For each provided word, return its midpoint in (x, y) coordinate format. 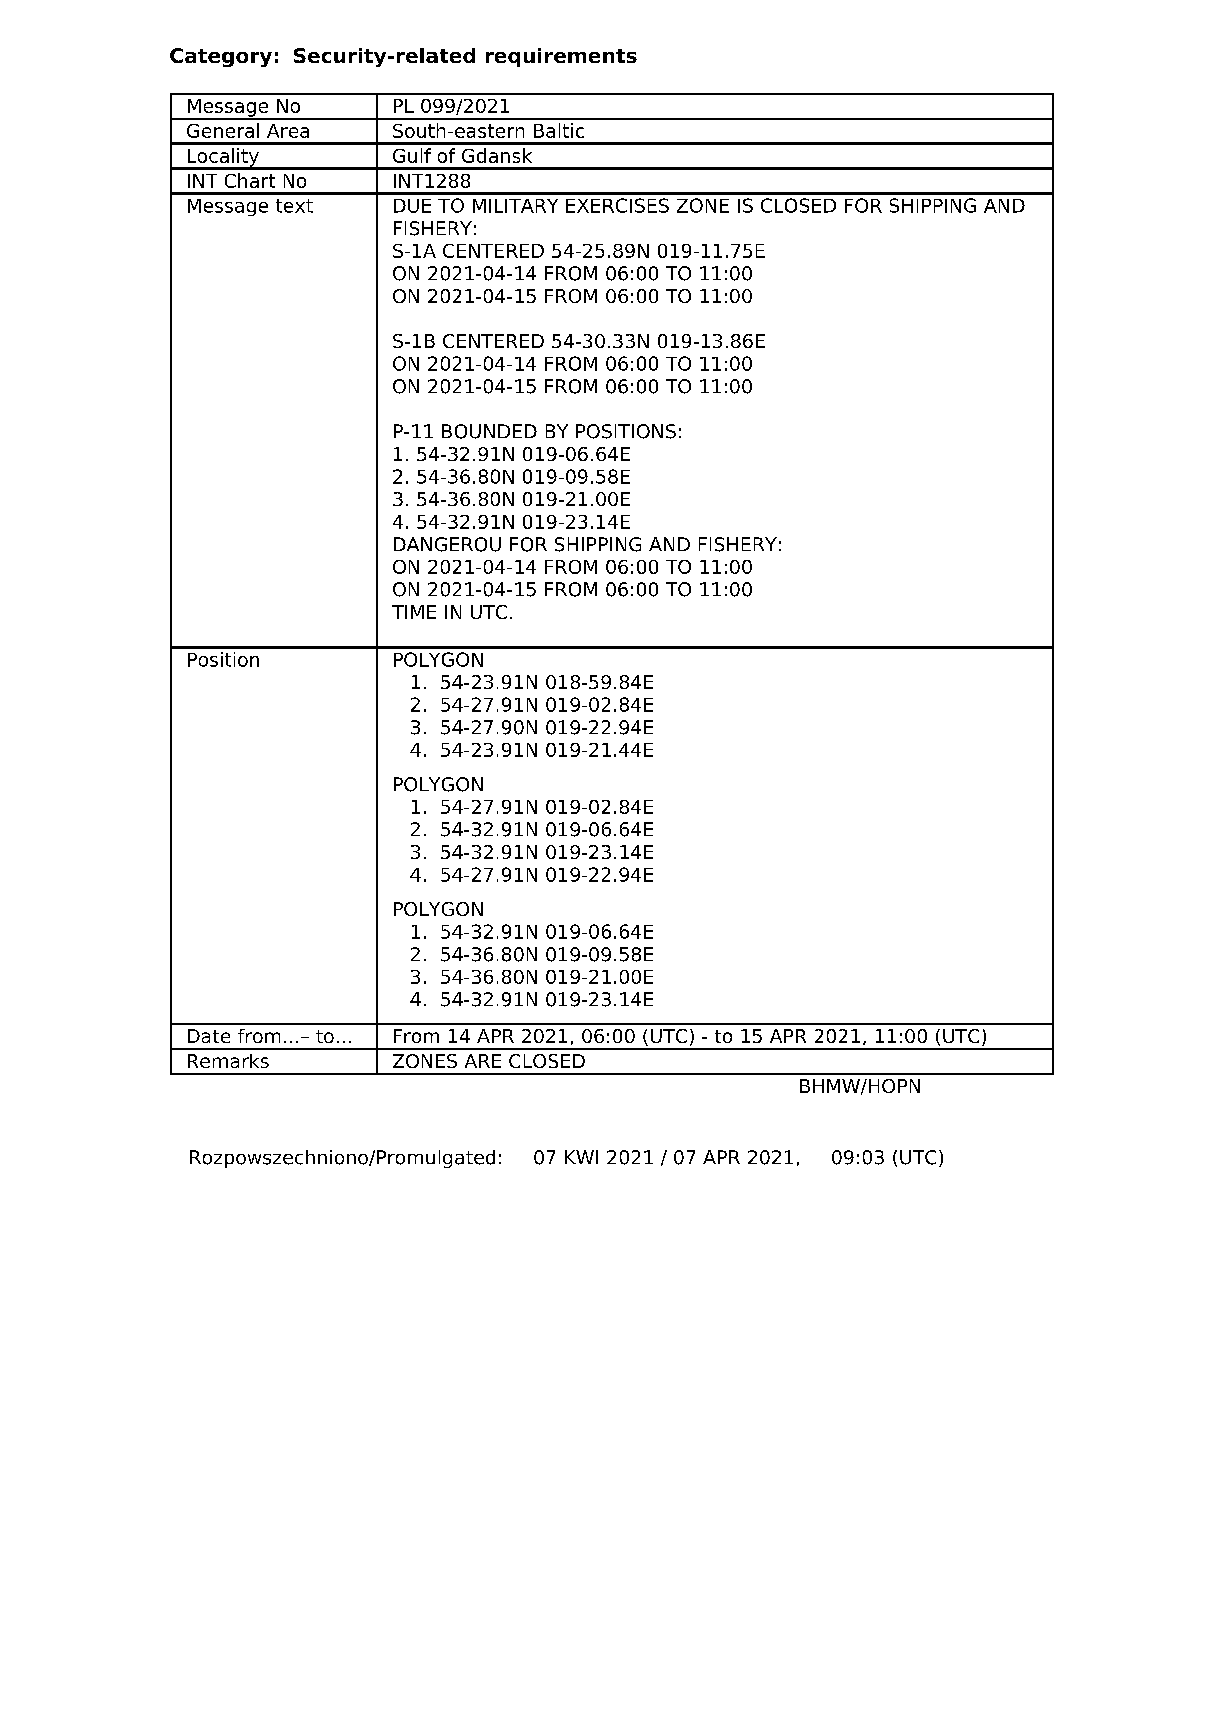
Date (209, 1036)
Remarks (228, 1061)
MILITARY (515, 206)
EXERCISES (617, 205)
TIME (414, 612)
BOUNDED (489, 431)
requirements (561, 57)
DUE (412, 206)
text (294, 206)
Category (221, 57)
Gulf (412, 155)
